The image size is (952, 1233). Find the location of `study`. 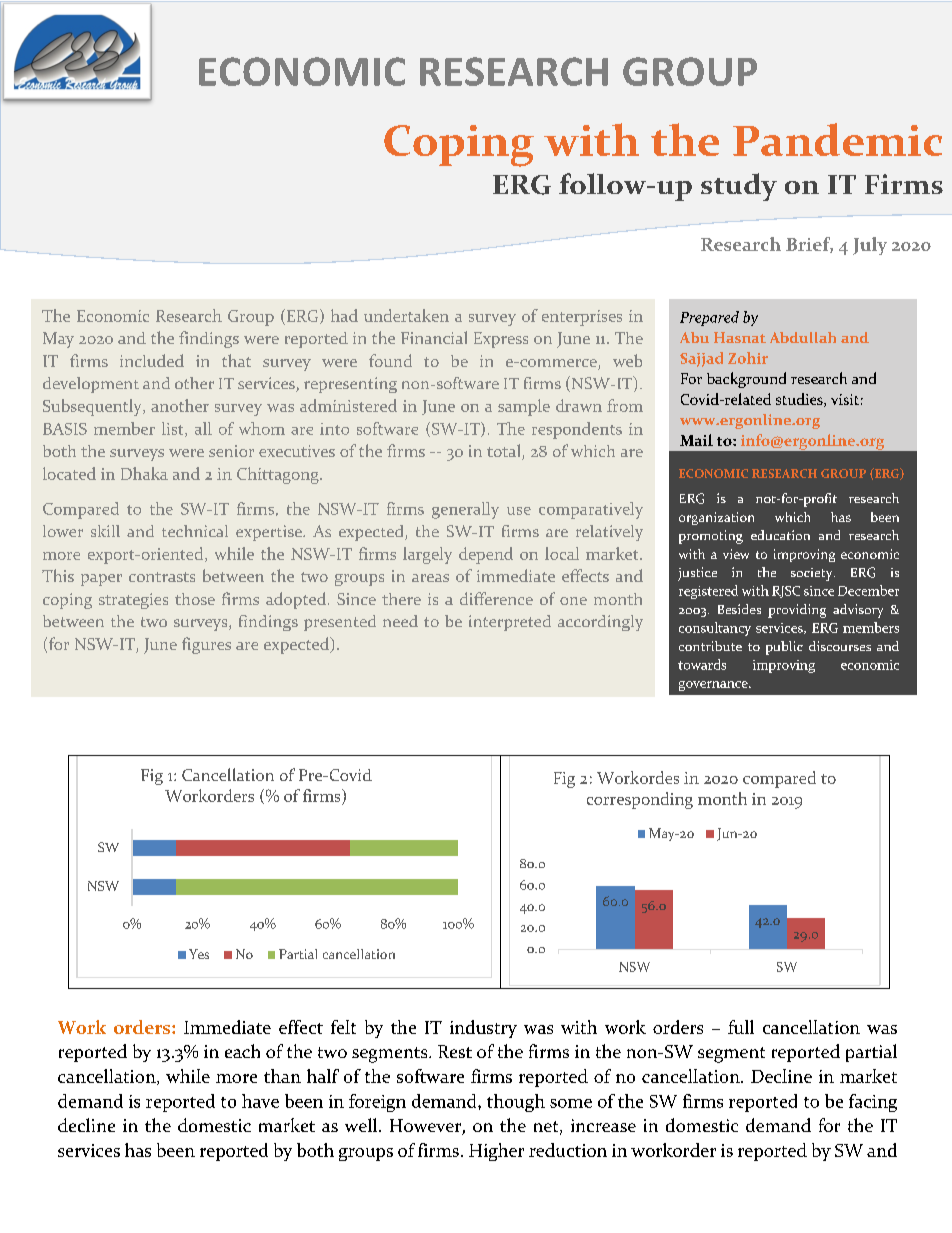

study is located at coordinates (739, 187).
